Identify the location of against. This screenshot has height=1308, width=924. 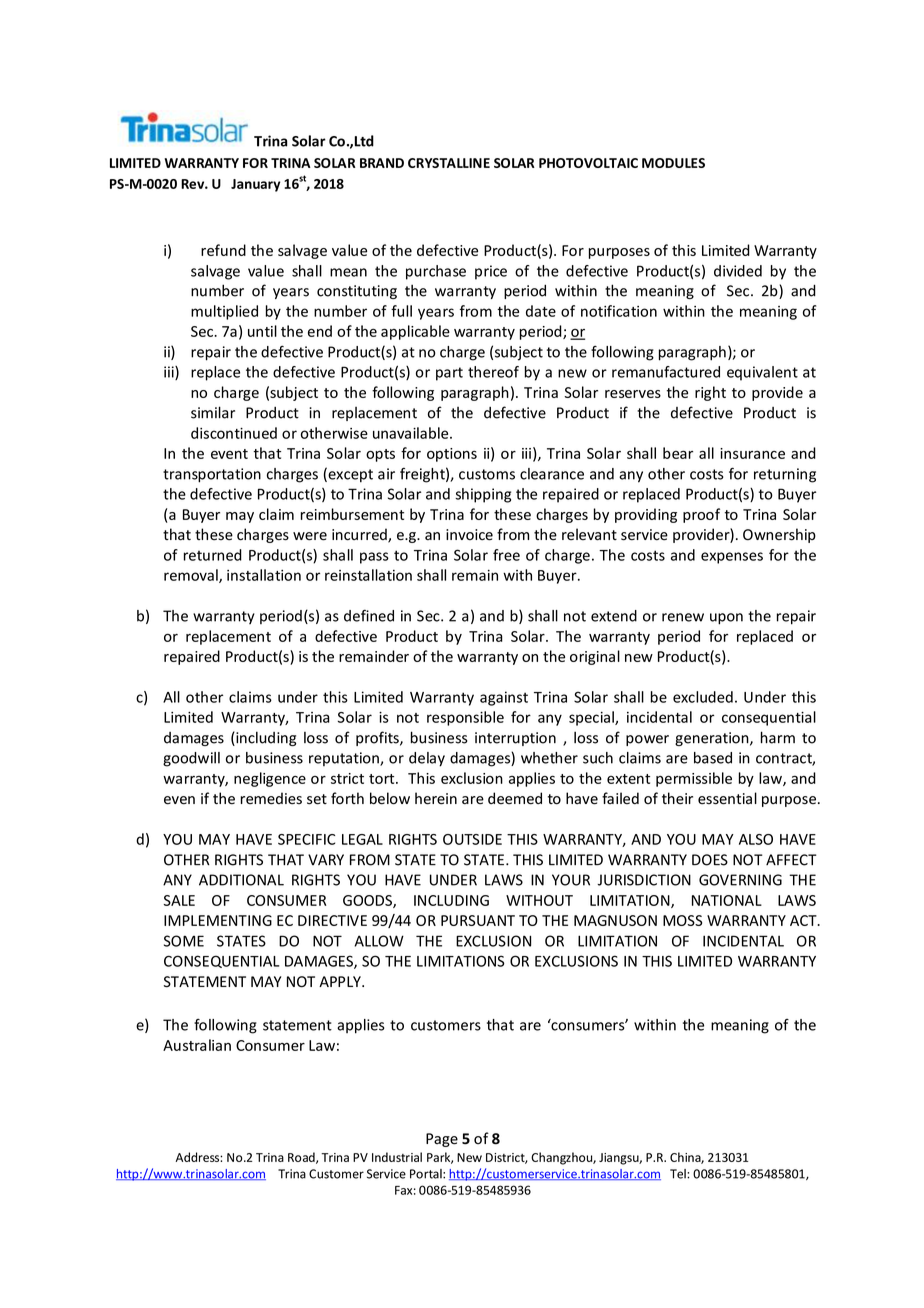
(504, 698).
